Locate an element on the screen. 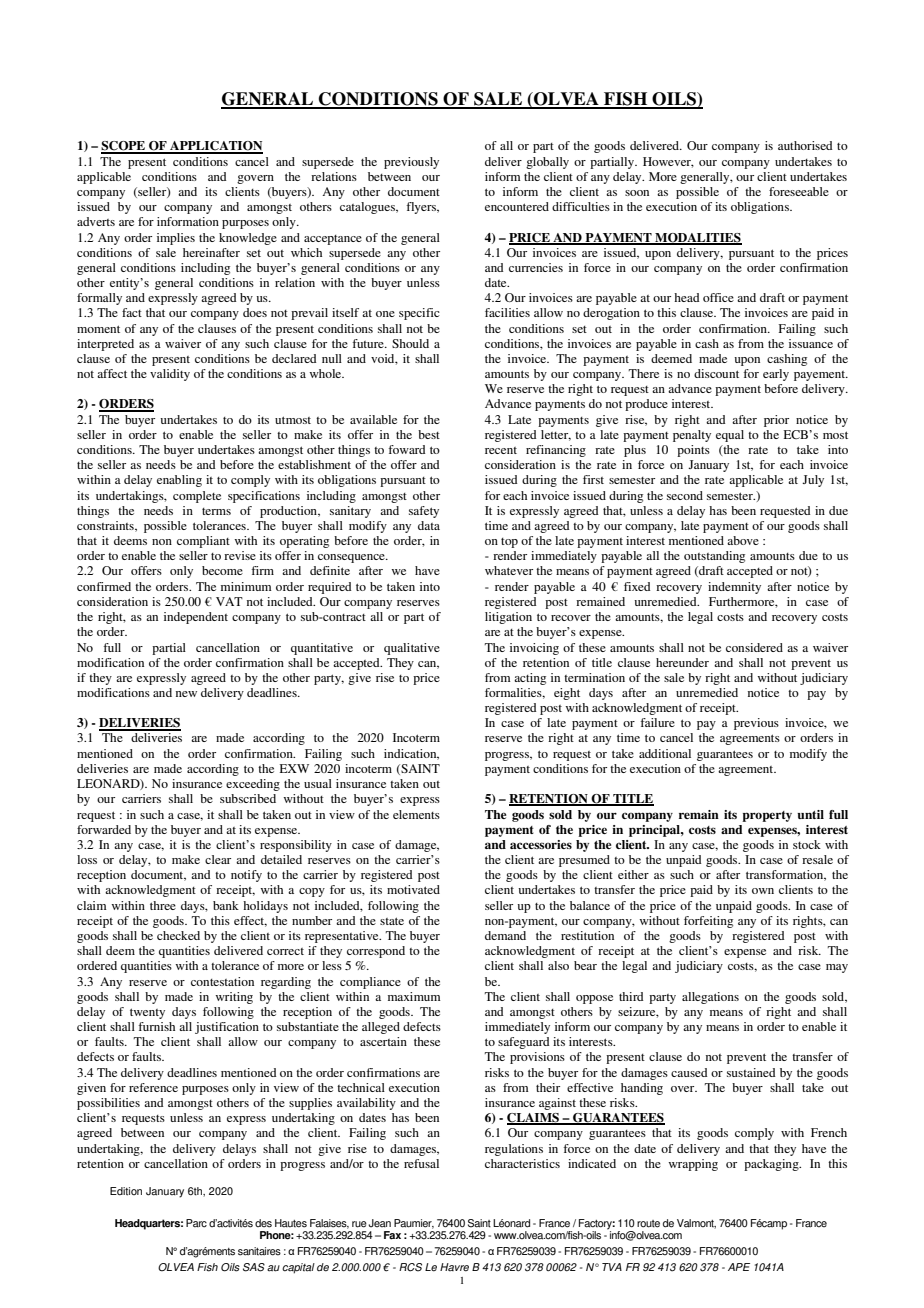 The width and height of the screenshot is (924, 1308). three is located at coordinates (163, 905).
